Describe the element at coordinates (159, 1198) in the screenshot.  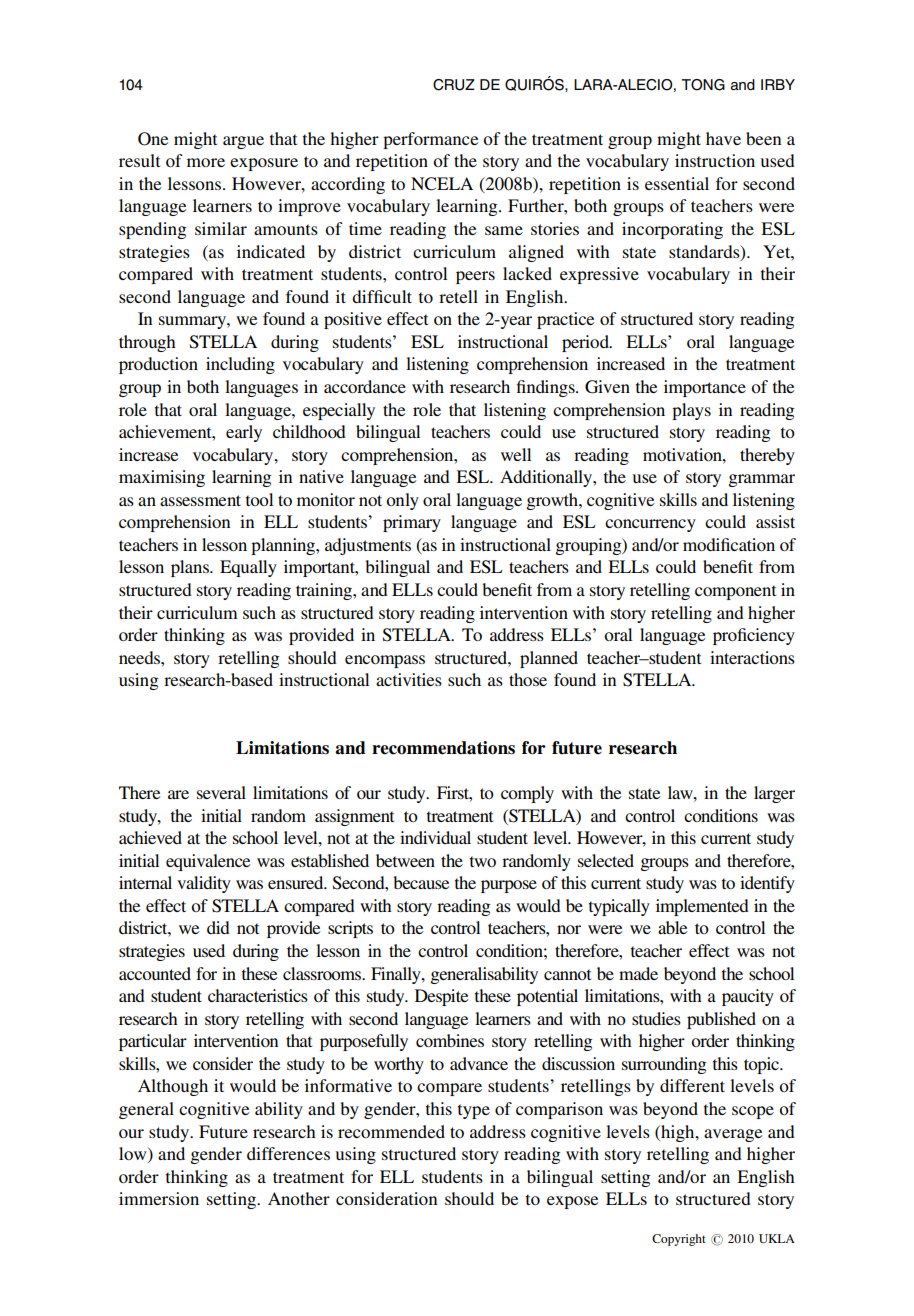
I see `immersion` at that location.
